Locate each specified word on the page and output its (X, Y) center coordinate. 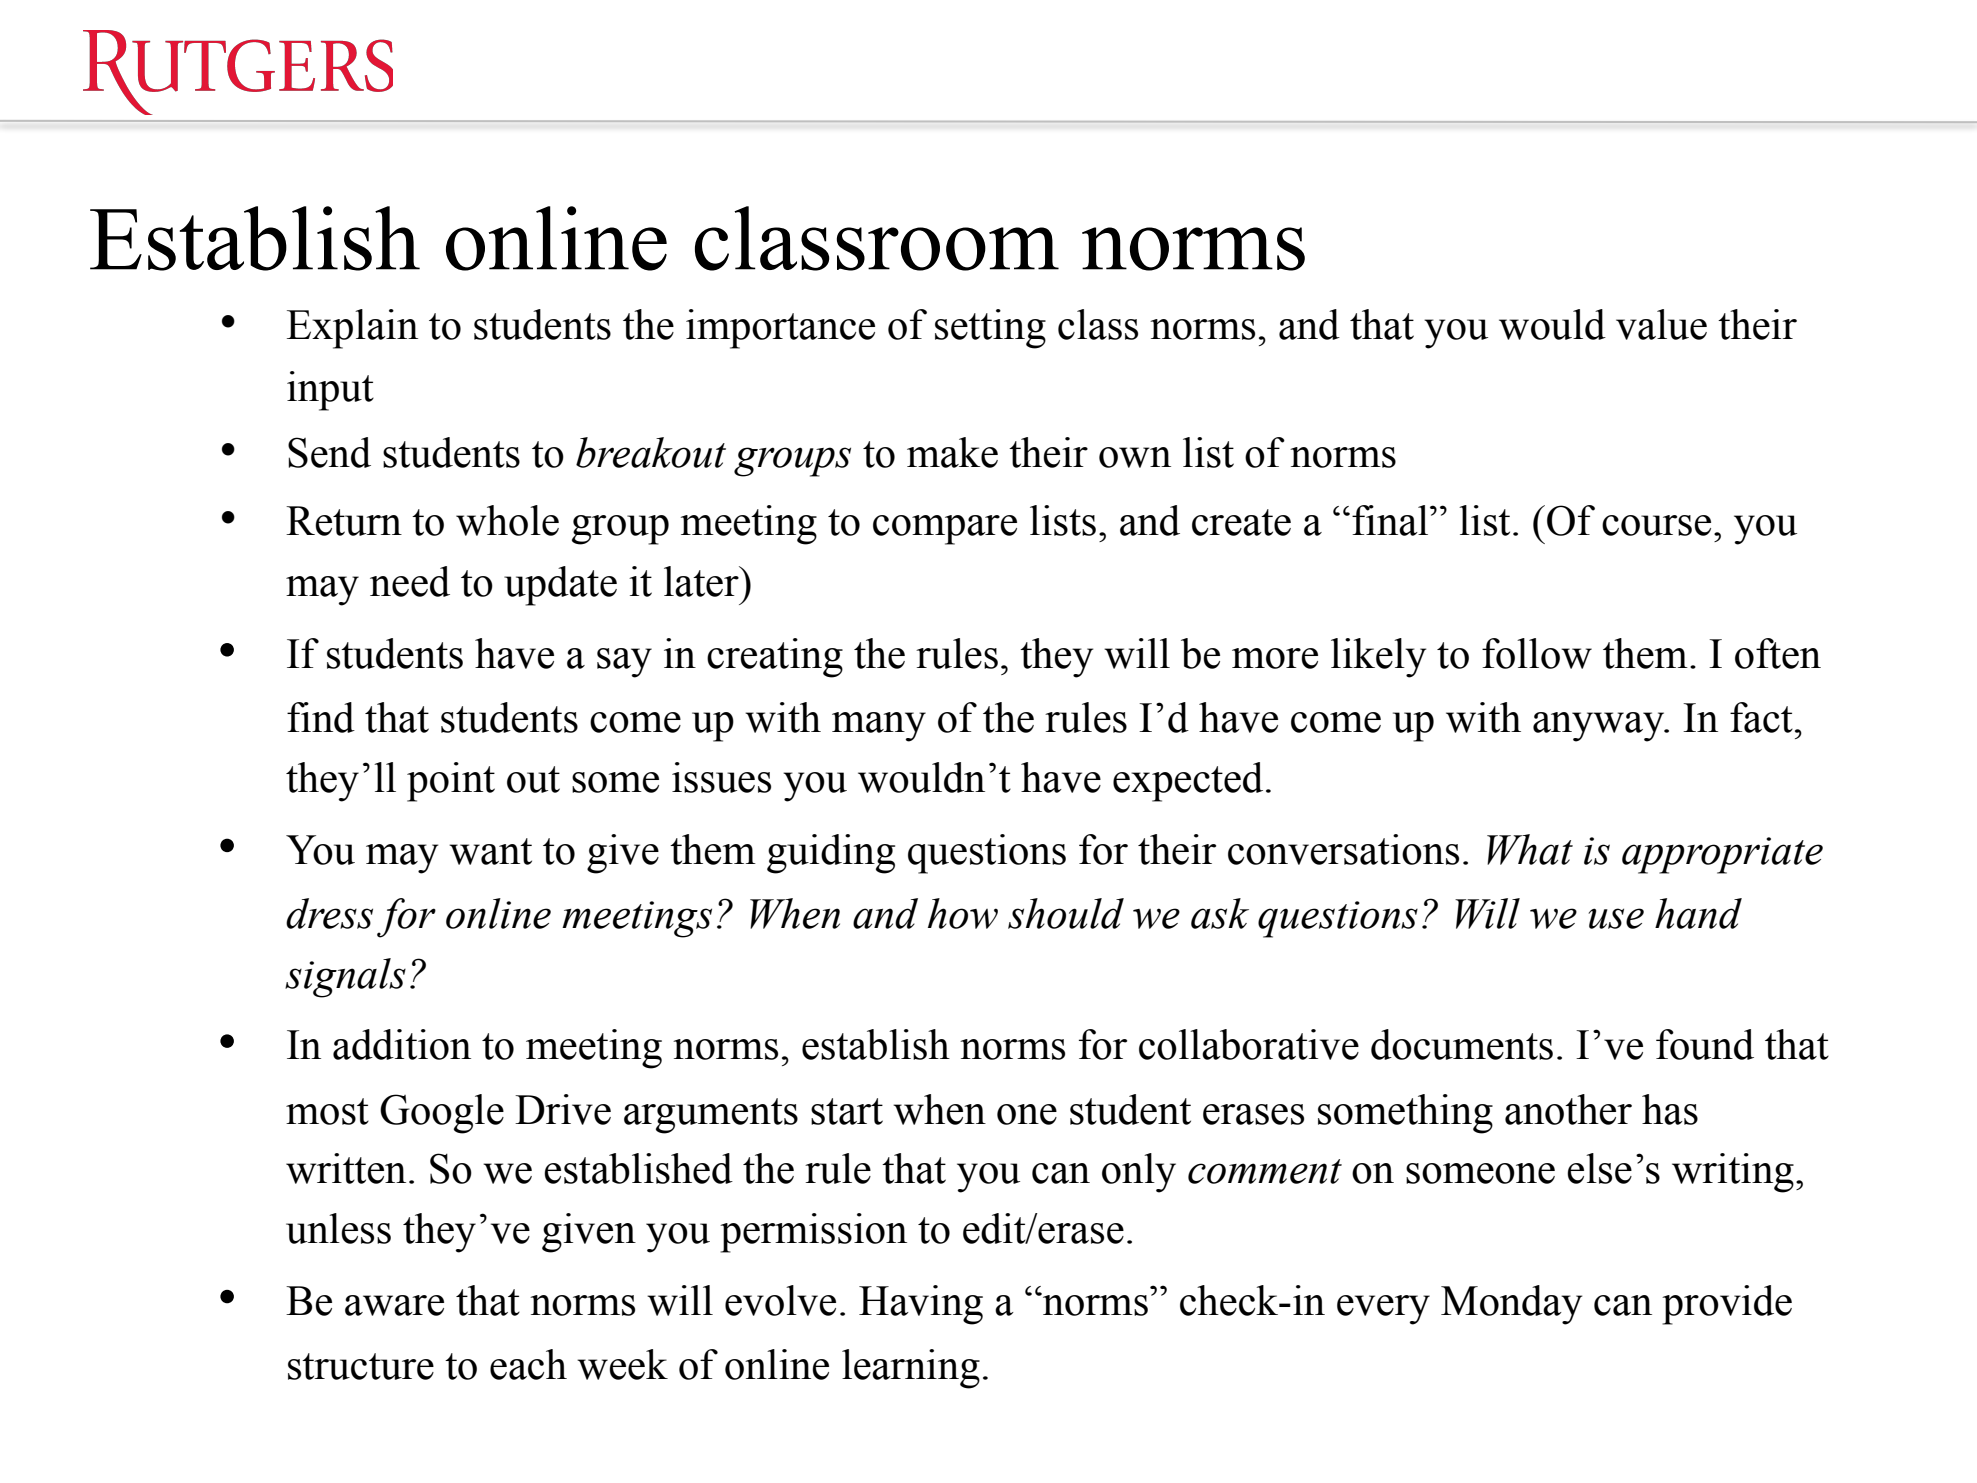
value (1661, 324)
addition (402, 1044)
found (1705, 1044)
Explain (352, 329)
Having (921, 1305)
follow (1537, 653)
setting (990, 329)
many (879, 727)
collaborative (1249, 1044)
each (528, 1364)
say (624, 663)
